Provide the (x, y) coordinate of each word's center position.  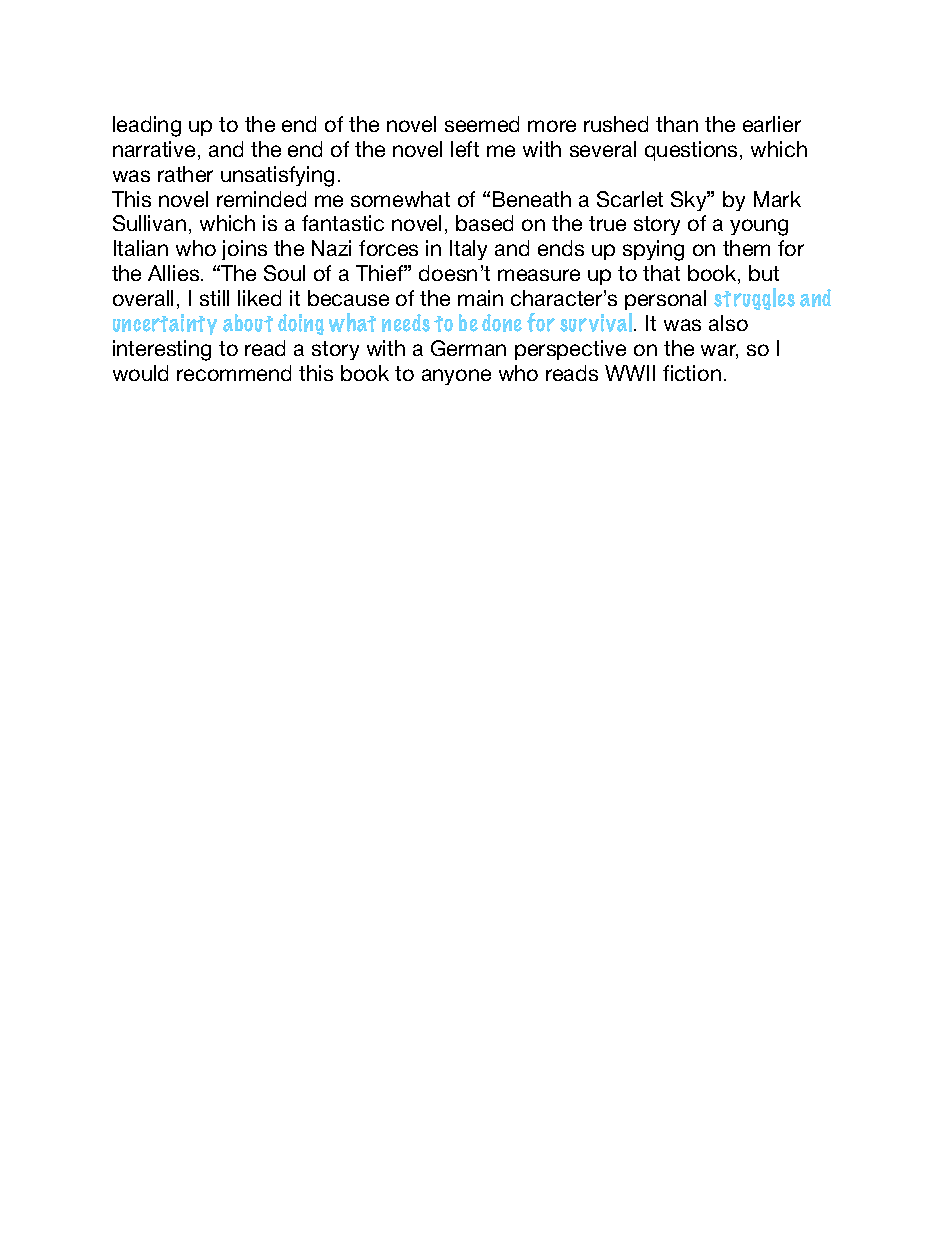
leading (147, 126)
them (746, 248)
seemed (482, 124)
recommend (234, 373)
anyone (456, 377)
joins (244, 250)
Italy (468, 250)
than (677, 124)
